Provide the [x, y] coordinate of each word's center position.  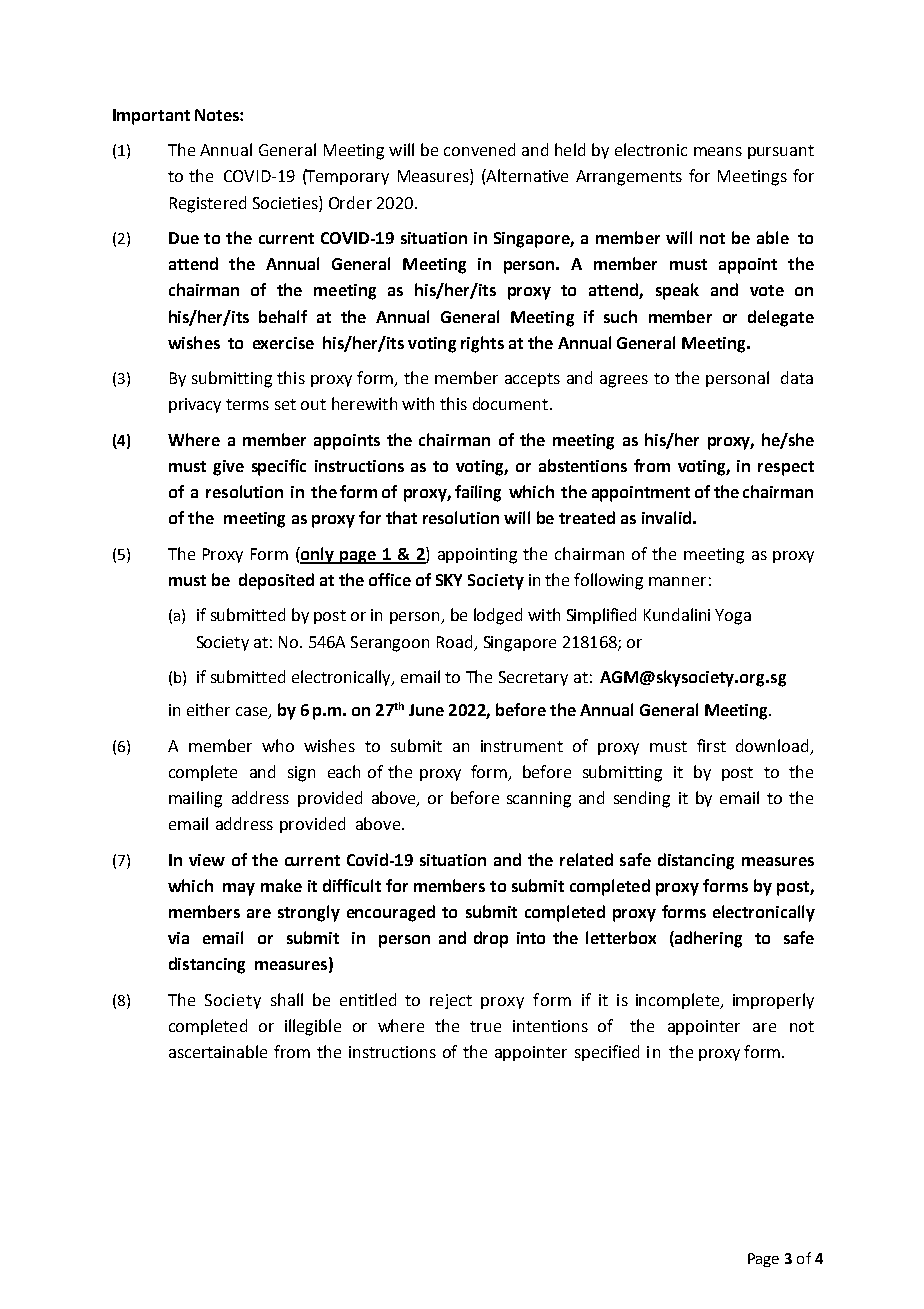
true [485, 1026]
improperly [773, 1001]
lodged [498, 616]
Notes [218, 115]
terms [247, 404]
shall [287, 999]
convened [479, 149]
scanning [539, 800]
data [797, 377]
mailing [195, 799]
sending [642, 799]
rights [482, 344]
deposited [276, 581]
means [718, 151]
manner [677, 581]
